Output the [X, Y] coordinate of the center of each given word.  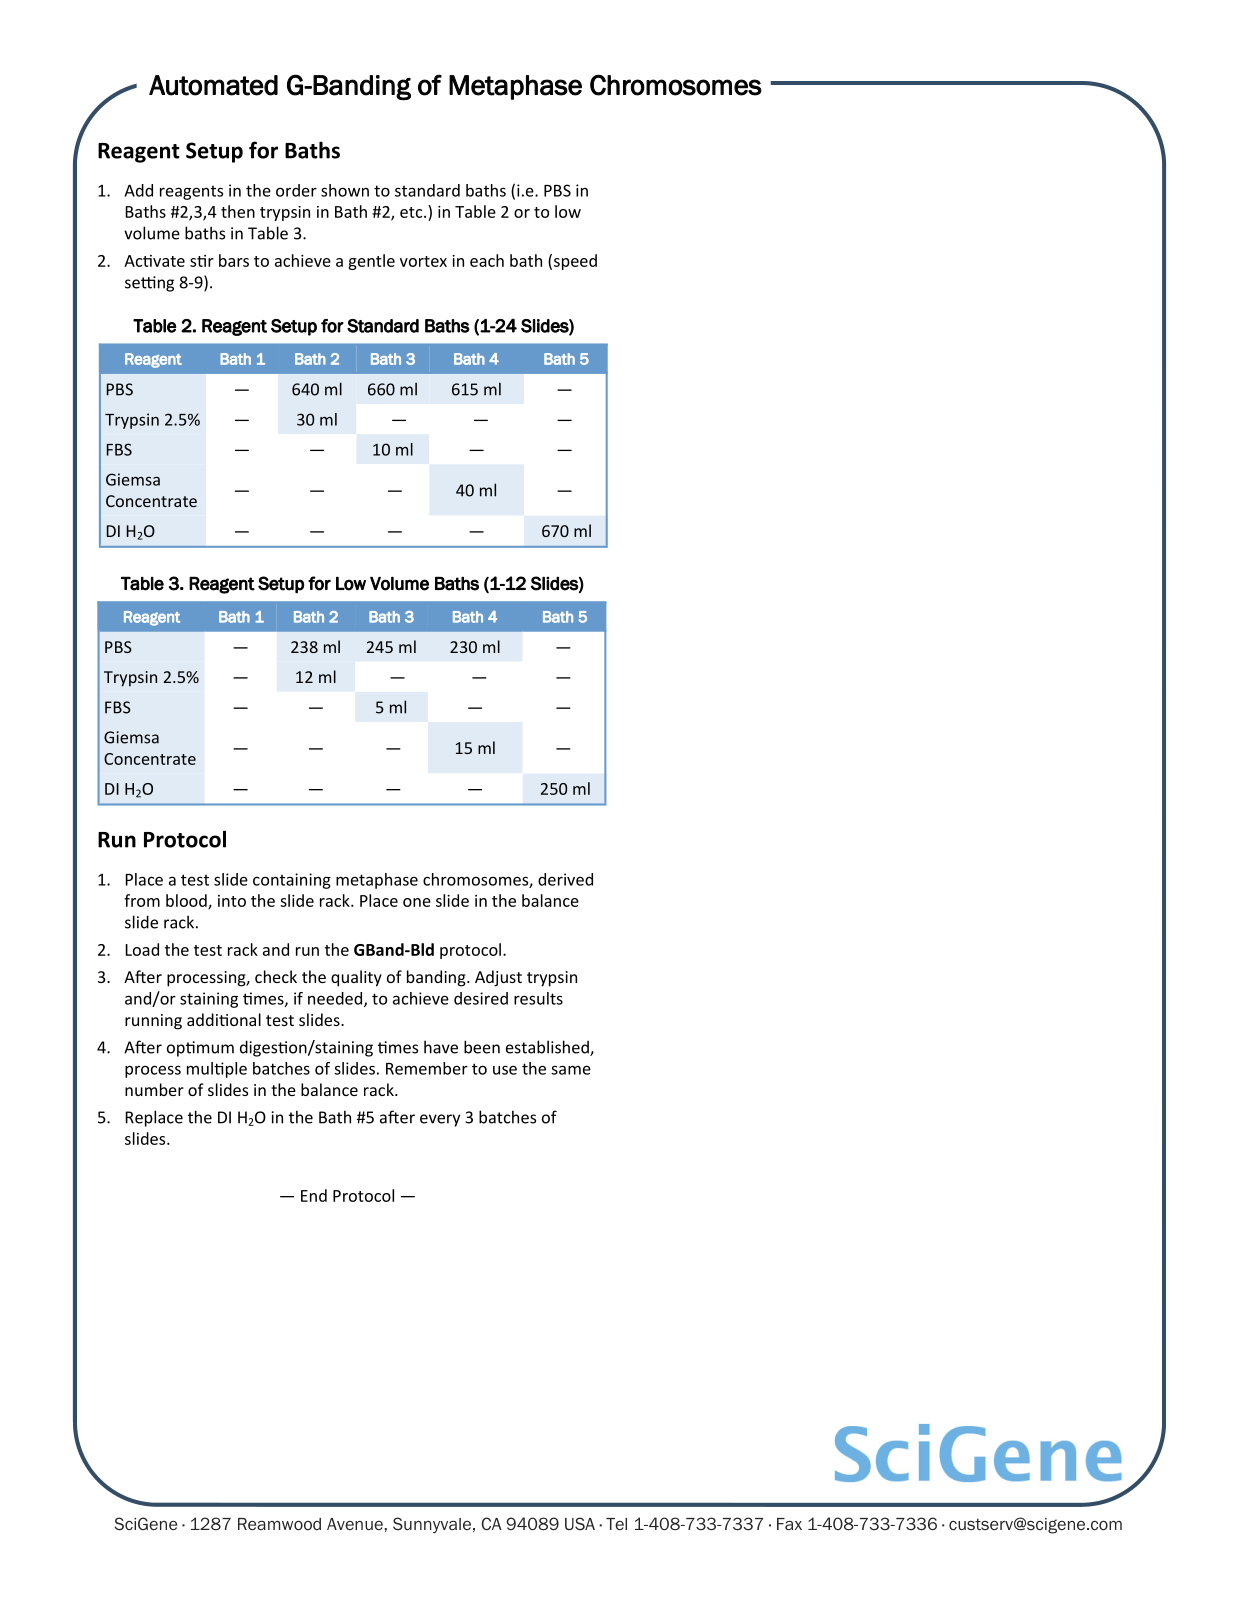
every [440, 1120]
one [417, 902]
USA [580, 1523]
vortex [423, 261]
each [487, 260]
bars [234, 260]
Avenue [355, 1524]
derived [565, 879]
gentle [371, 262]
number [154, 1089]
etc [412, 212]
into [232, 901]
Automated [213, 85]
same [571, 1070]
